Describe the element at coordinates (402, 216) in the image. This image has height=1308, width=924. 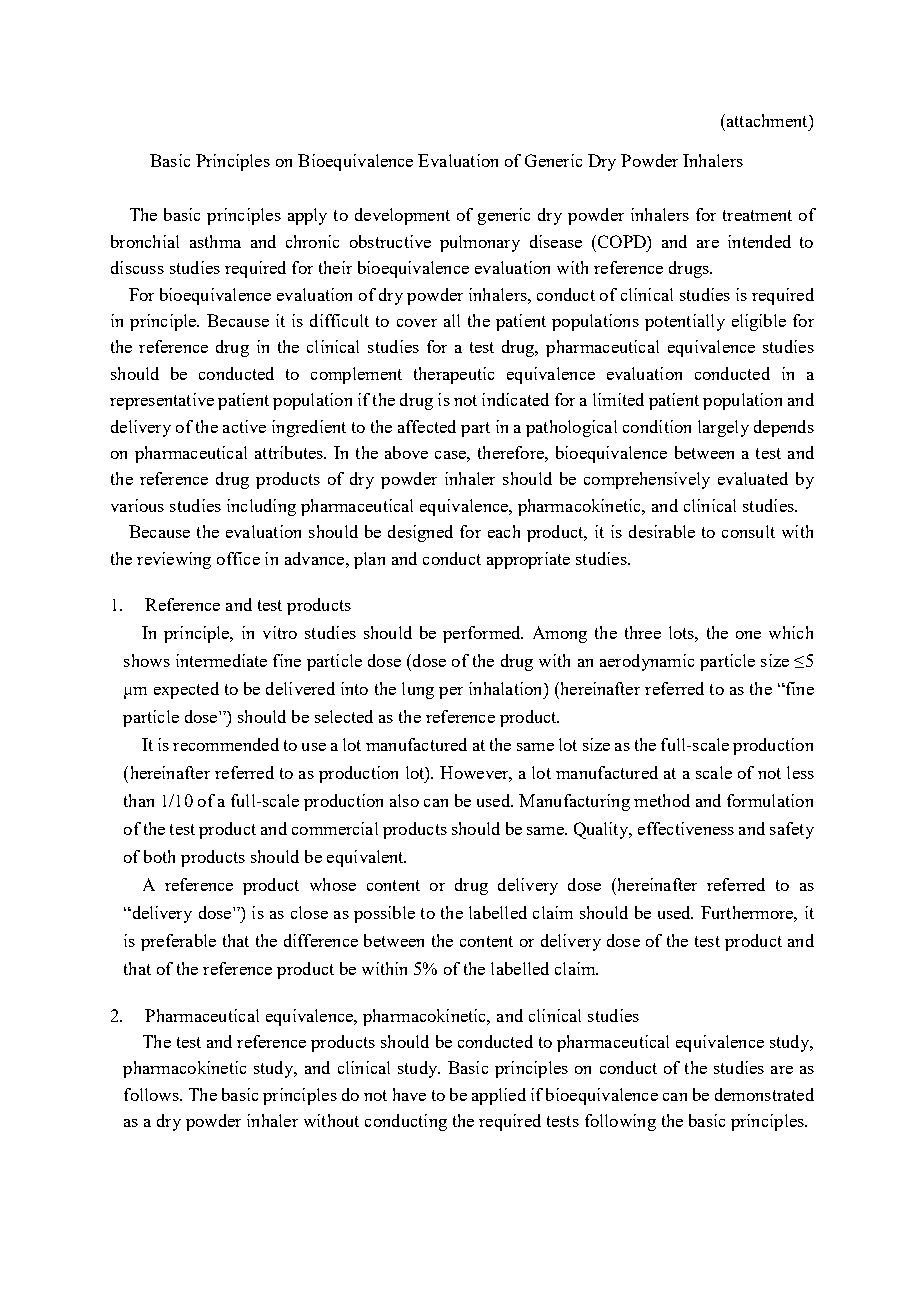
I see `development` at that location.
